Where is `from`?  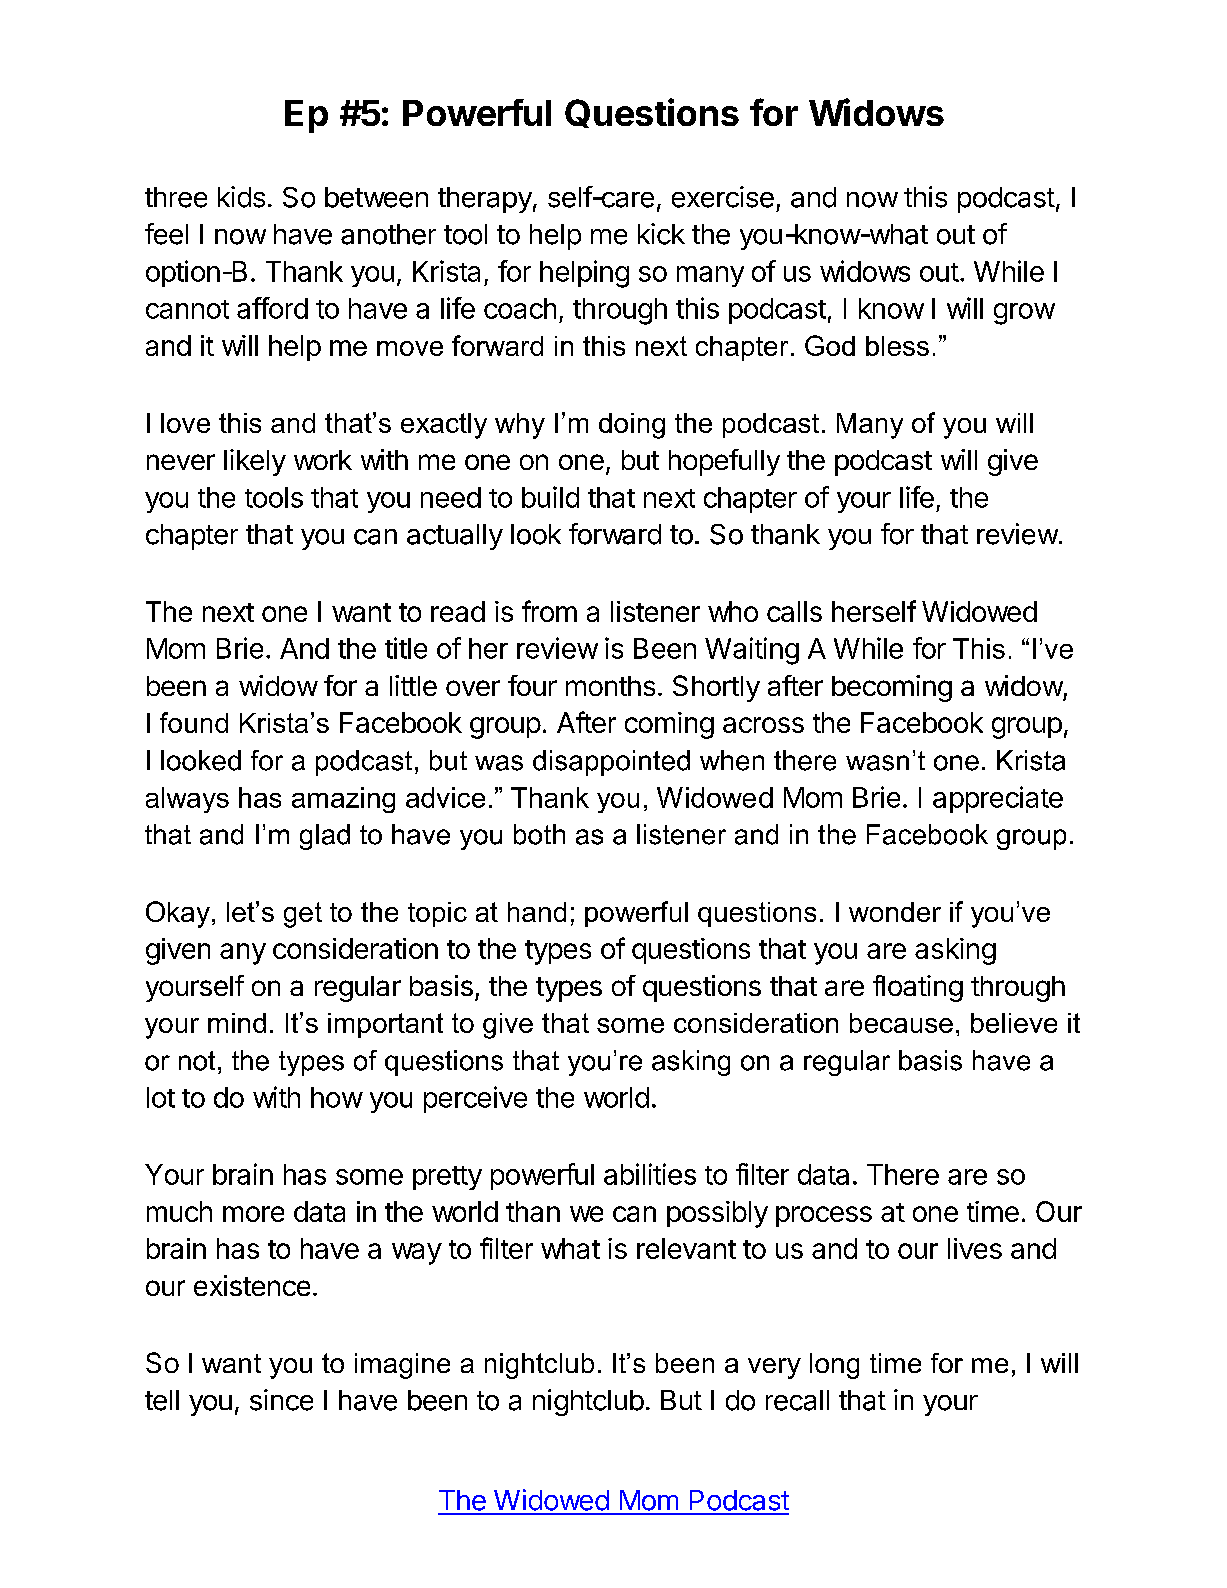
from is located at coordinates (549, 611).
